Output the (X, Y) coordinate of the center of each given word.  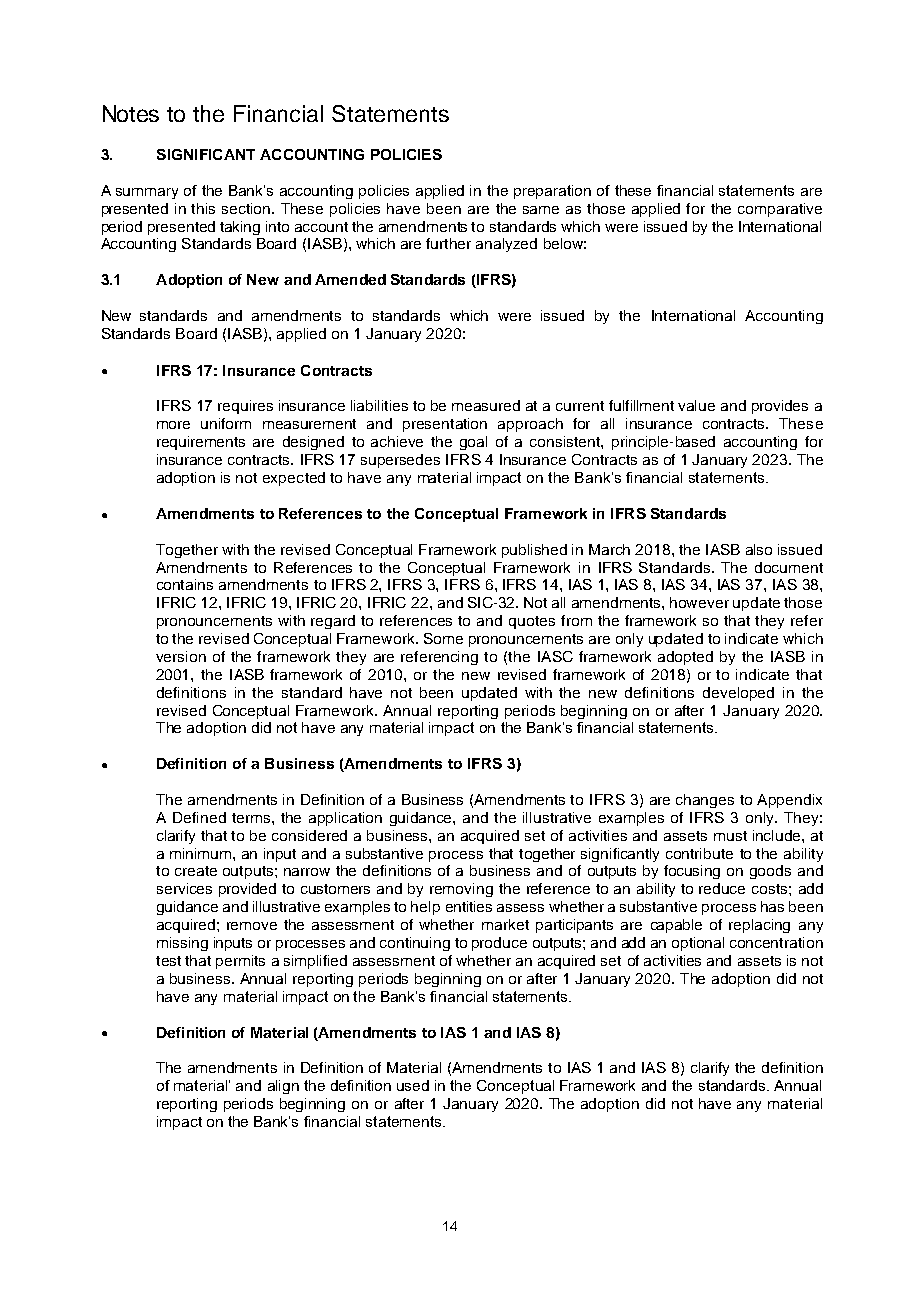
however (699, 602)
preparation (552, 192)
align (283, 1087)
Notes (131, 113)
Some (443, 638)
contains (185, 584)
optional (698, 944)
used (413, 1085)
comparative (780, 210)
